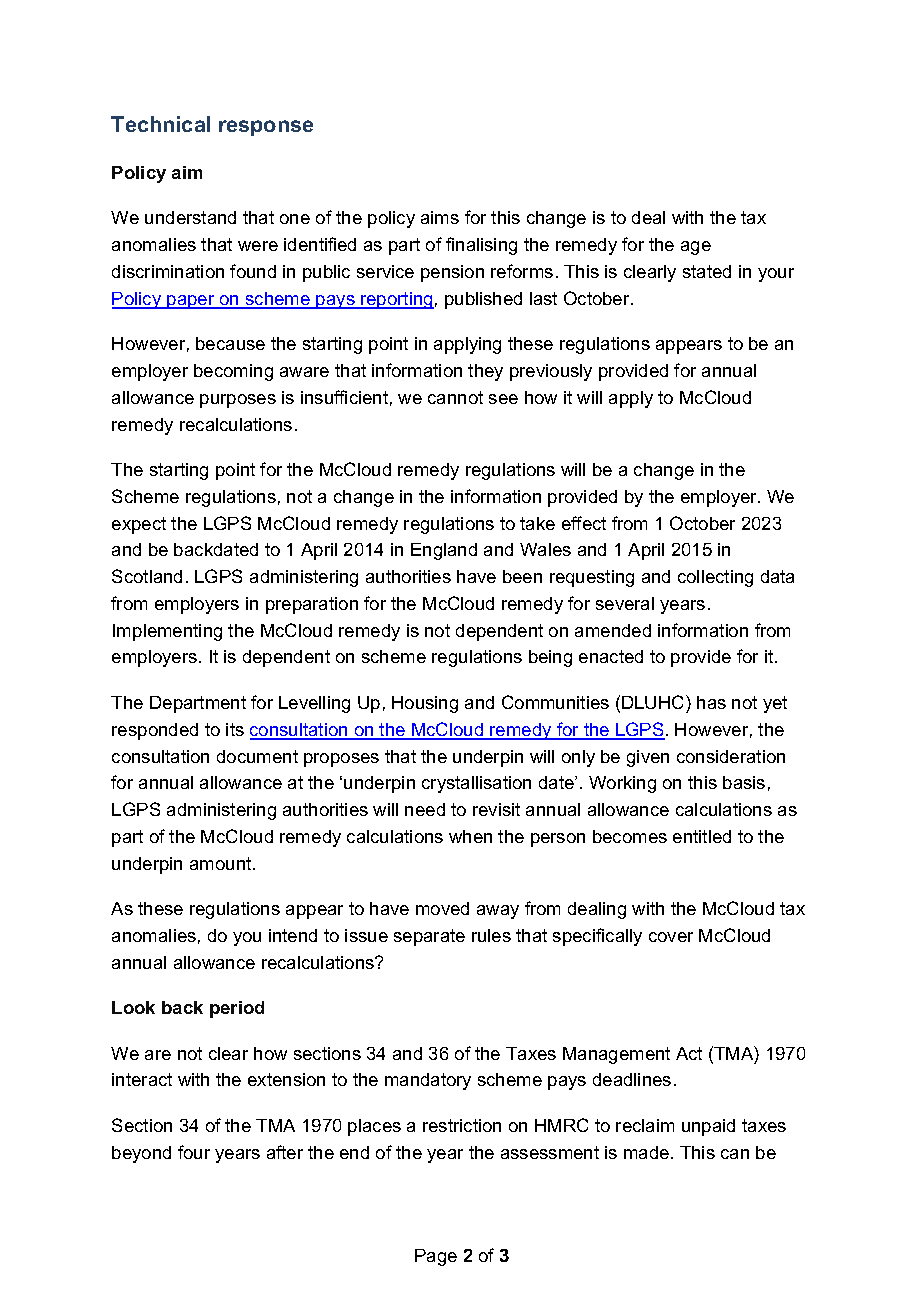  Describe the element at coordinates (436, 1257) in the screenshot. I see `Page` at that location.
